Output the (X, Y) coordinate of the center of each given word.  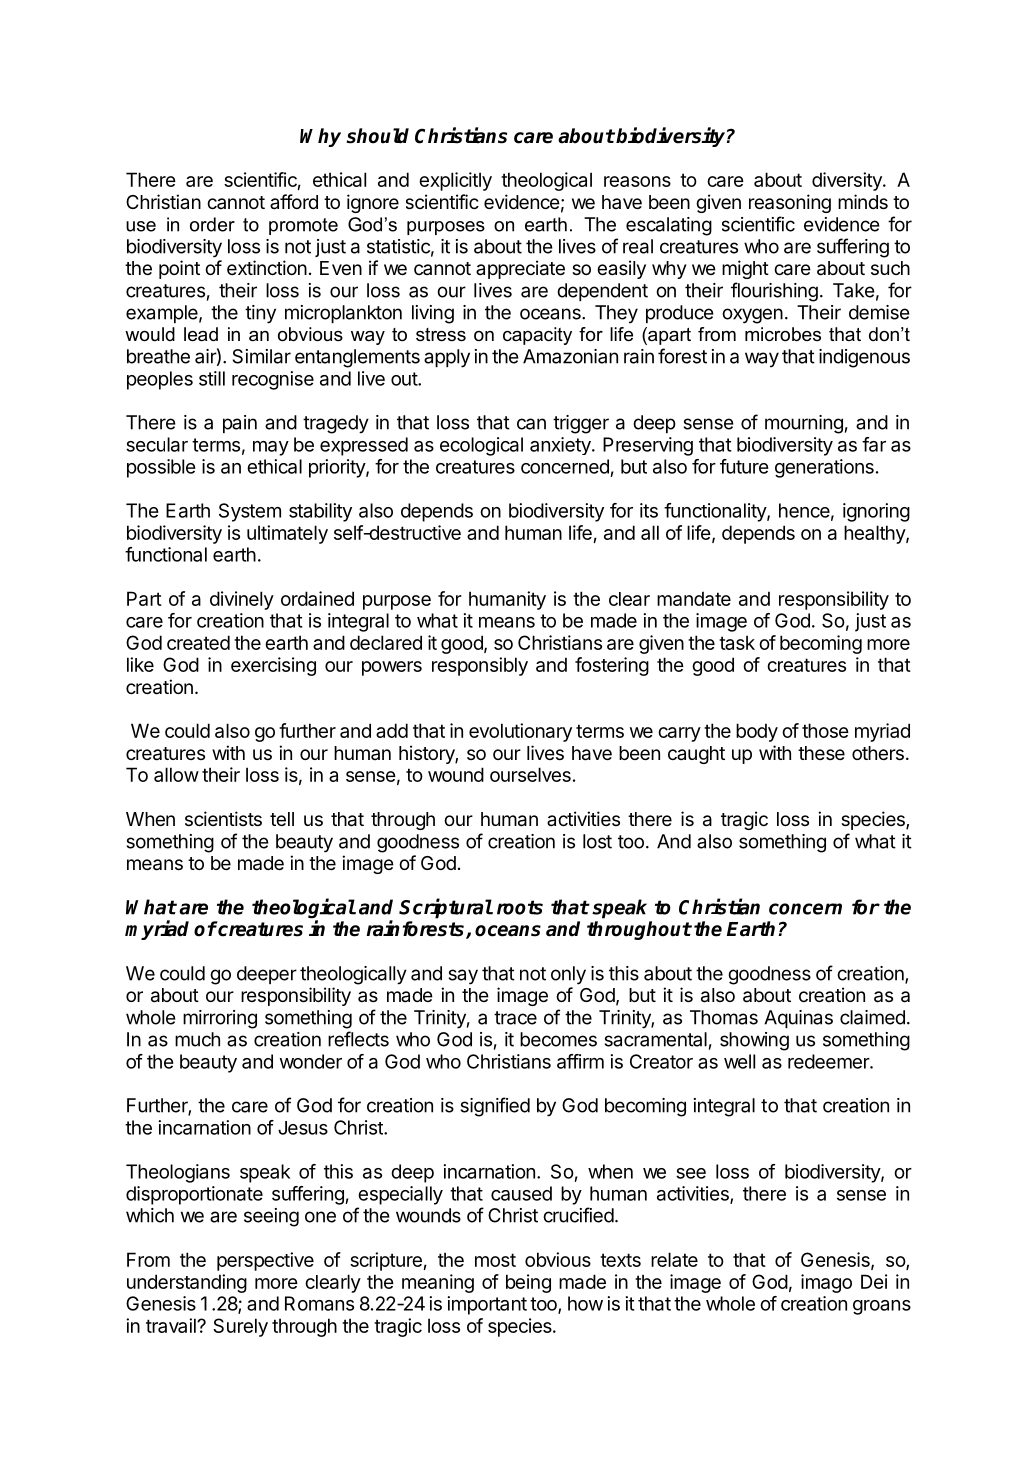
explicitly (455, 181)
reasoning (790, 203)
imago (826, 1283)
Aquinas (798, 1019)
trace (515, 1018)
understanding (187, 1283)
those (825, 730)
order (212, 224)
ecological (481, 446)
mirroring (220, 1019)
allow (176, 774)
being (528, 1283)
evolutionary (520, 732)
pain (240, 424)
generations (824, 468)
